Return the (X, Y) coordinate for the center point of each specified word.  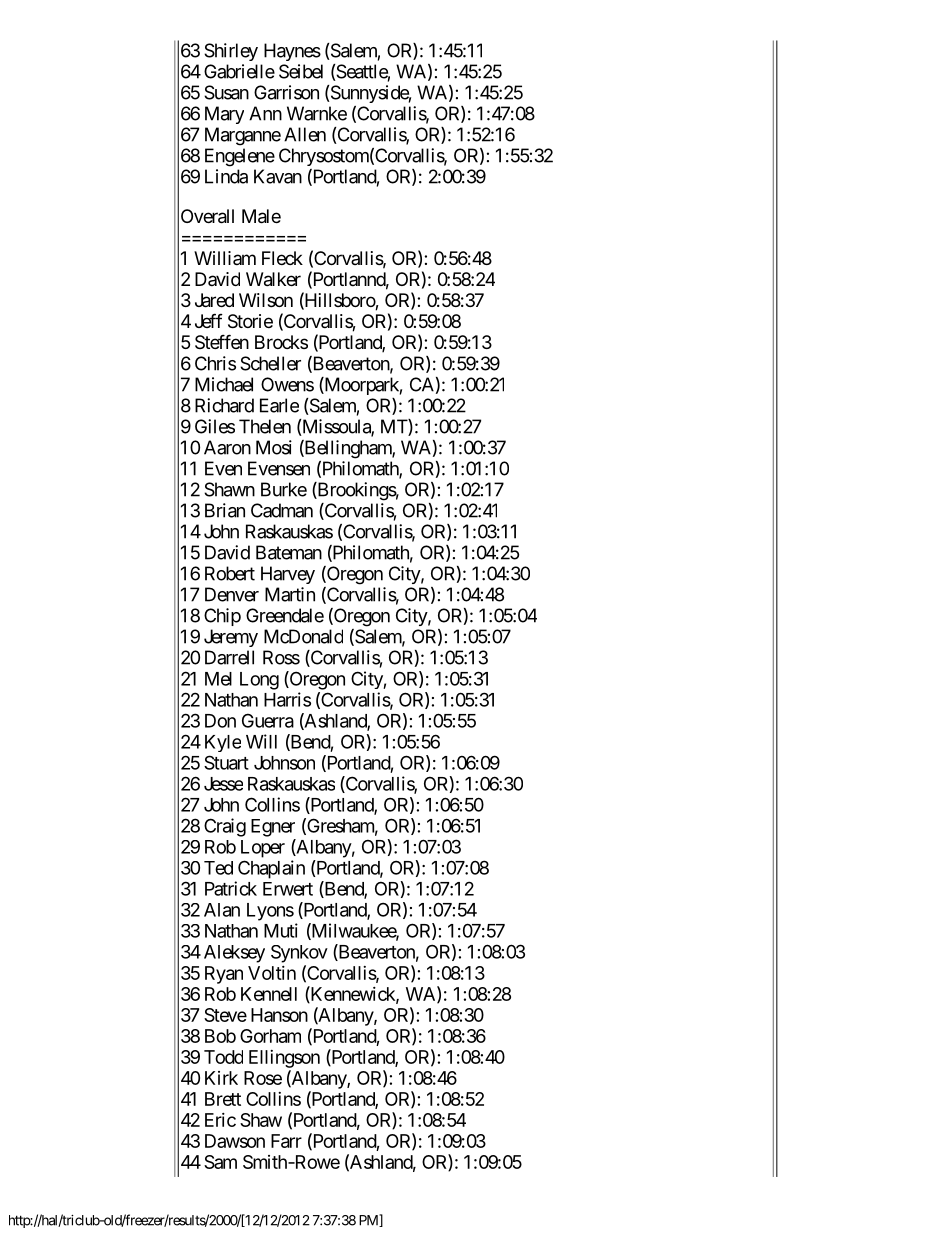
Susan (226, 92)
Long (259, 681)
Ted (218, 868)
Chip (222, 617)
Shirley (231, 52)
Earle (279, 405)
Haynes (292, 52)
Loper (263, 849)
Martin (290, 594)
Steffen (222, 341)
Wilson (266, 300)
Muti (281, 930)
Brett (223, 1099)
